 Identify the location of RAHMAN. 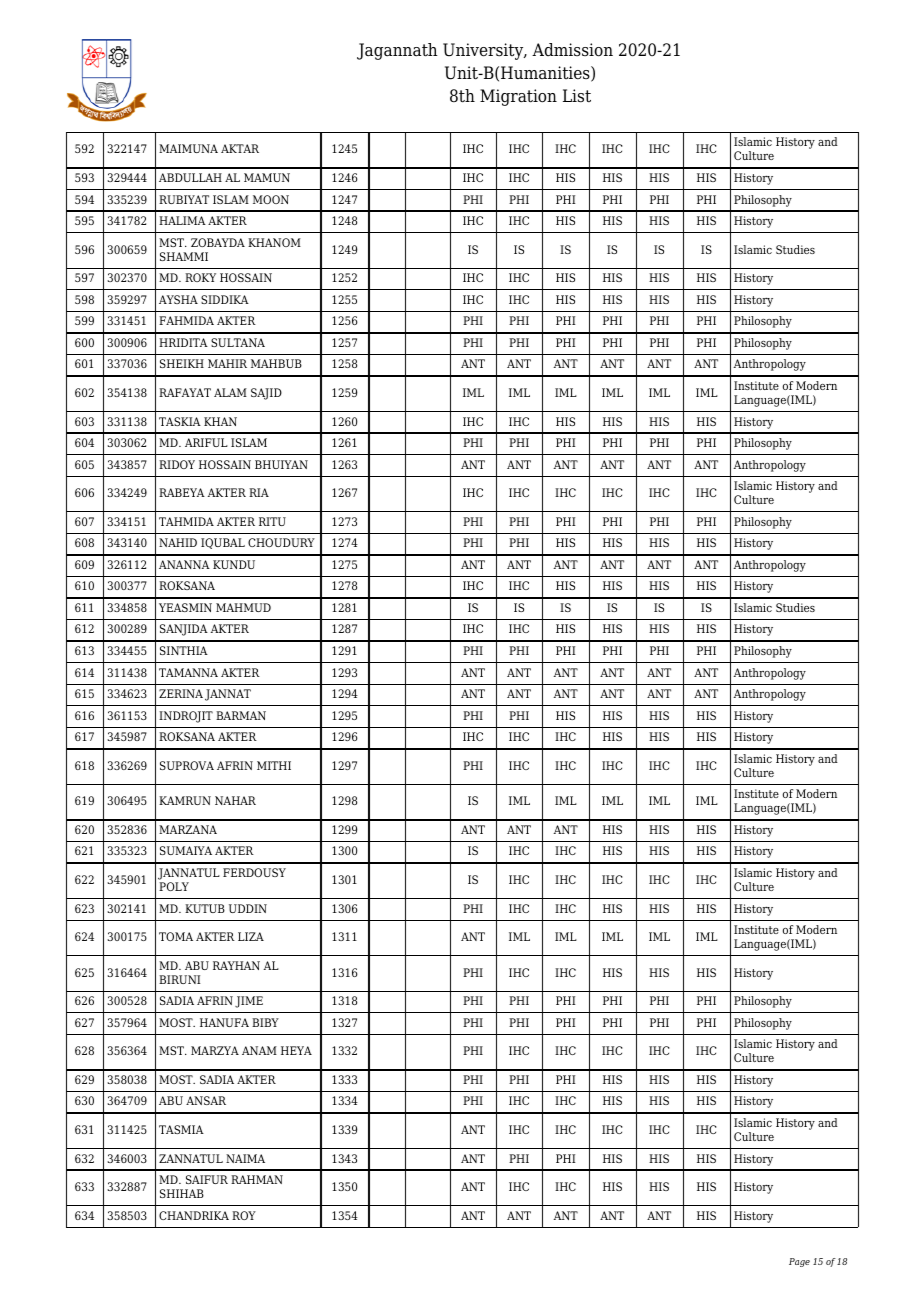
(257, 1179).
